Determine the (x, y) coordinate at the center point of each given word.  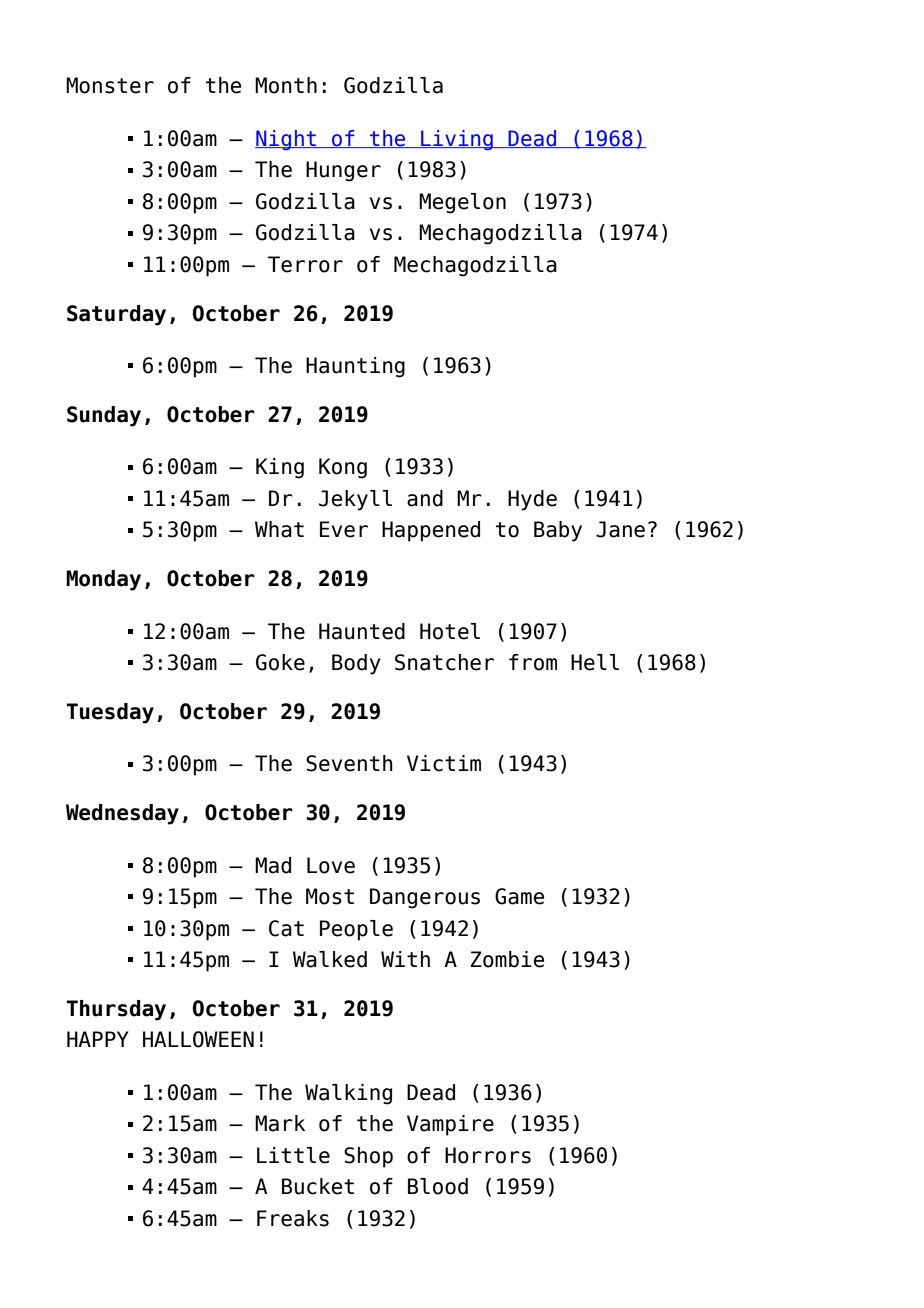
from (533, 662)
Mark (280, 1123)
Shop (368, 1157)
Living (457, 140)
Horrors (488, 1155)
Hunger (343, 171)
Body (356, 664)
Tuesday (110, 713)
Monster (110, 85)
